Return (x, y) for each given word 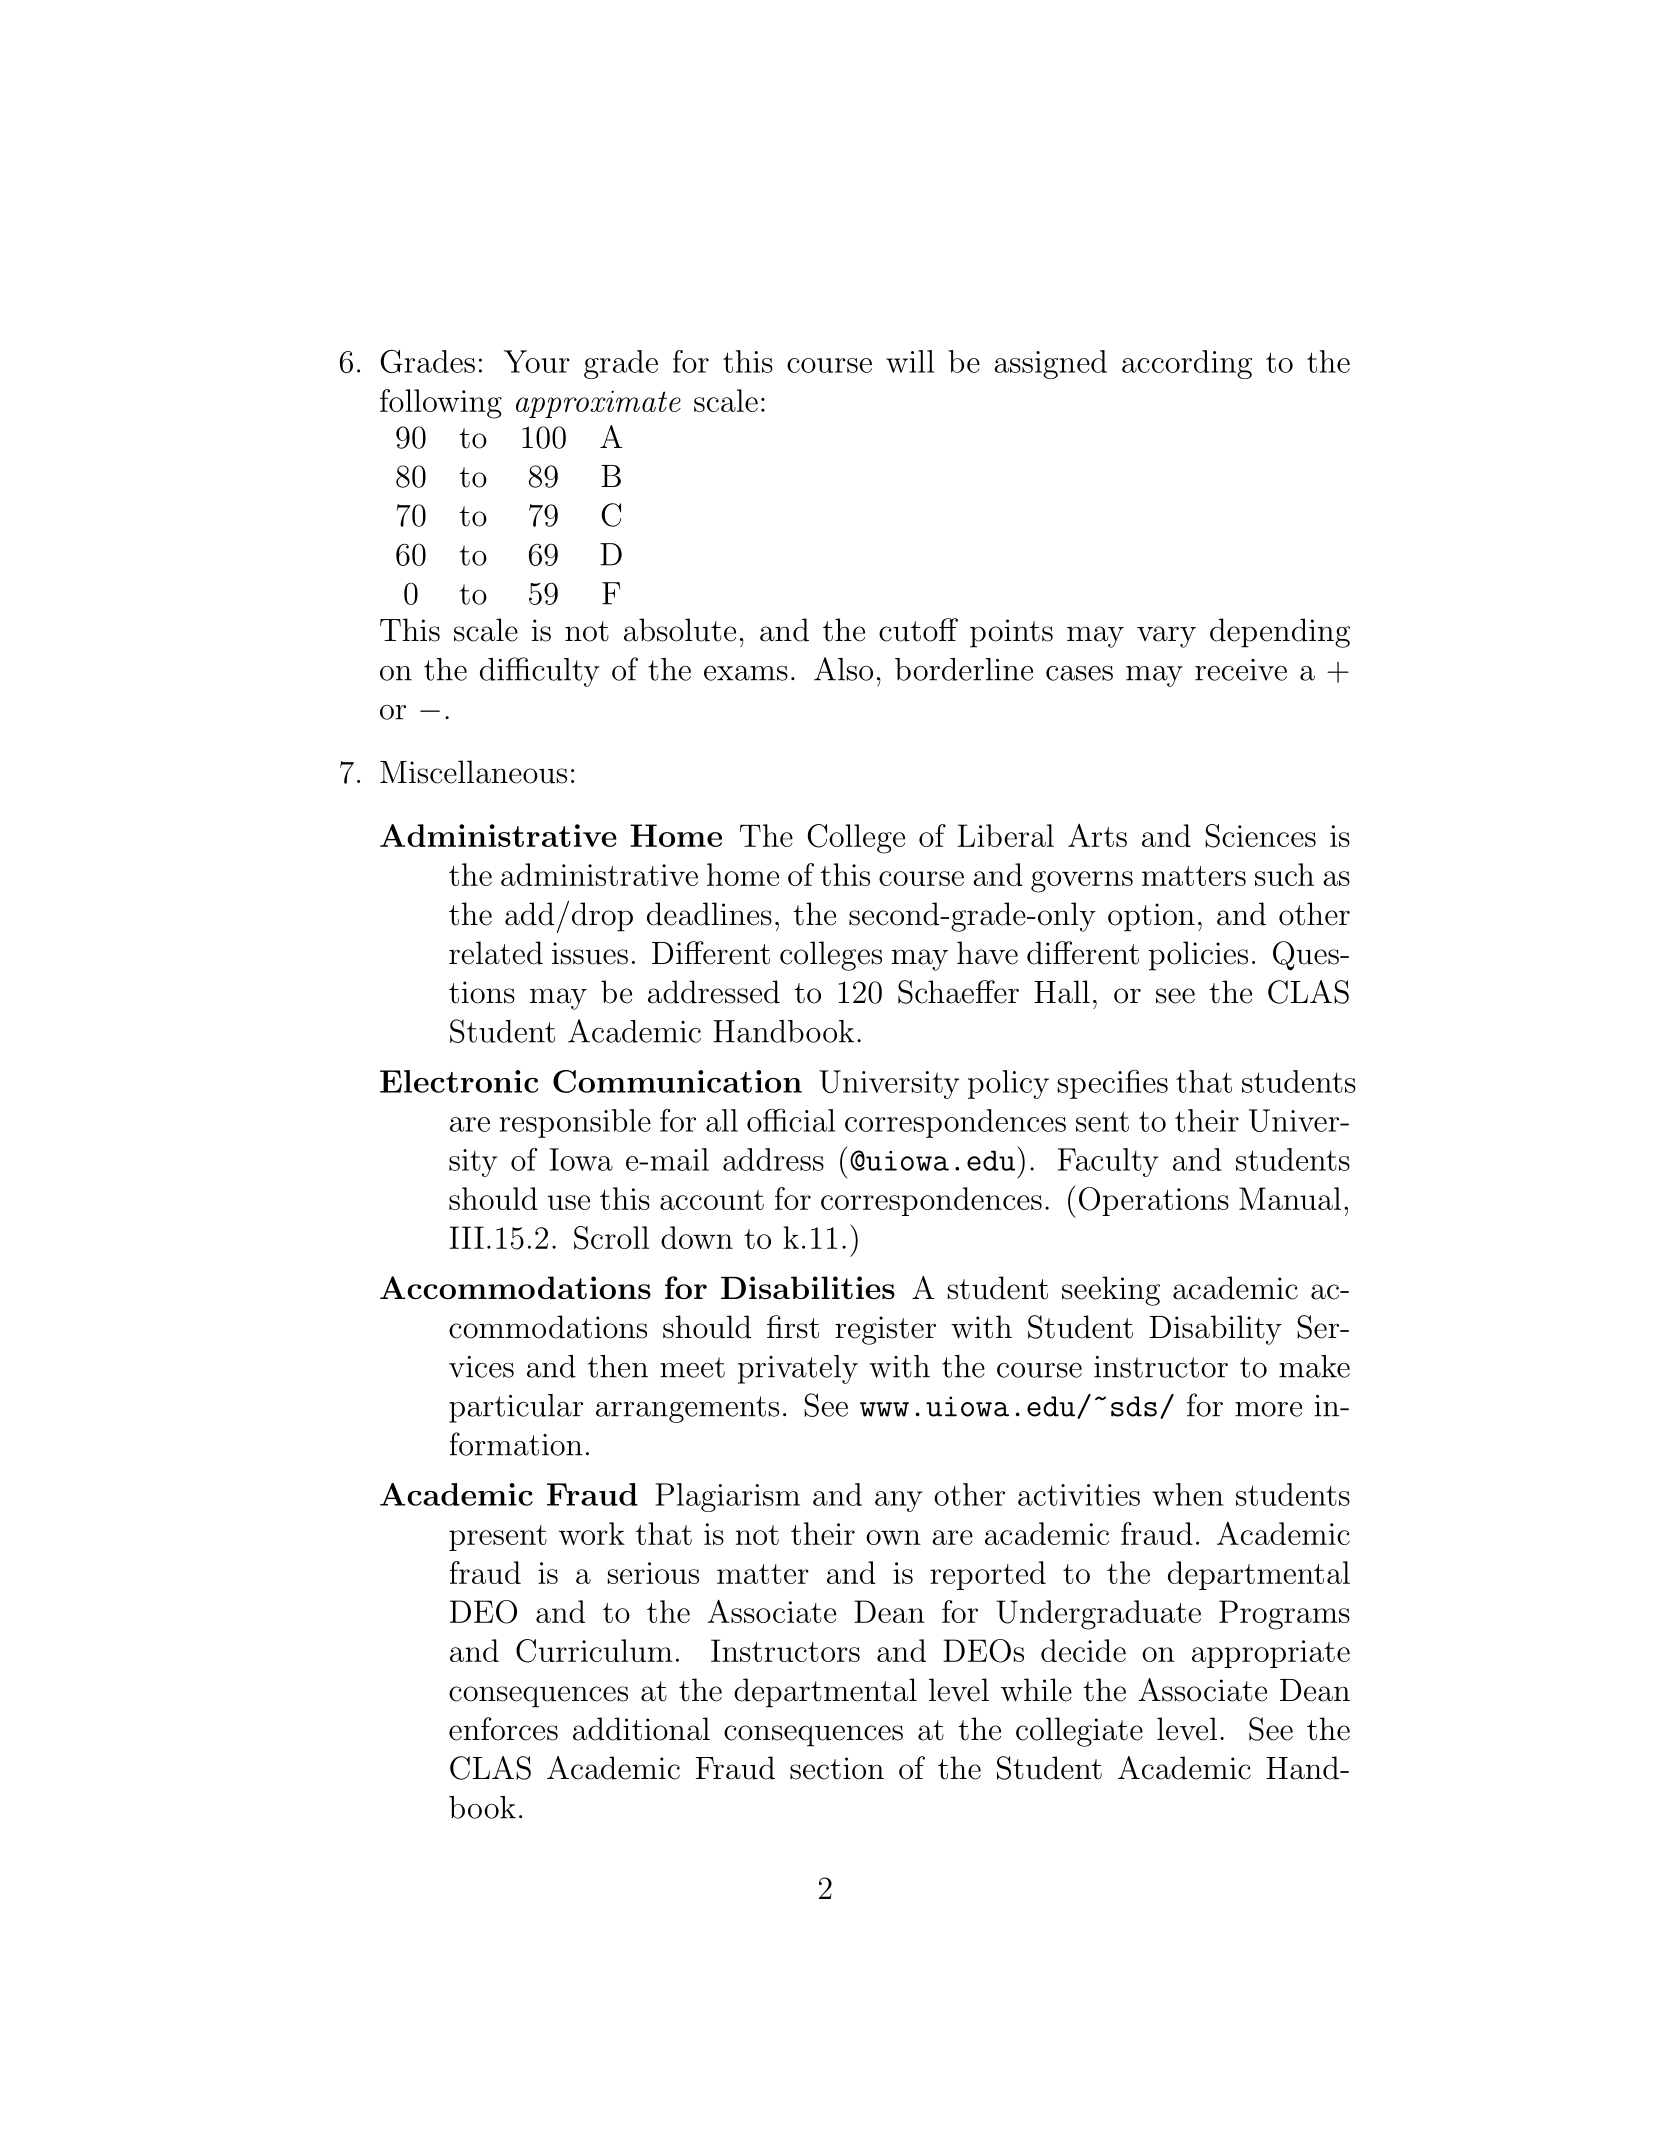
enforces (503, 1729)
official (791, 1120)
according (1187, 364)
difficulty (540, 672)
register (885, 1330)
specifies (1113, 1084)
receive (1241, 670)
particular (516, 1408)
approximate (598, 404)
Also (843, 669)
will (910, 361)
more (1268, 1409)
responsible (575, 1123)
